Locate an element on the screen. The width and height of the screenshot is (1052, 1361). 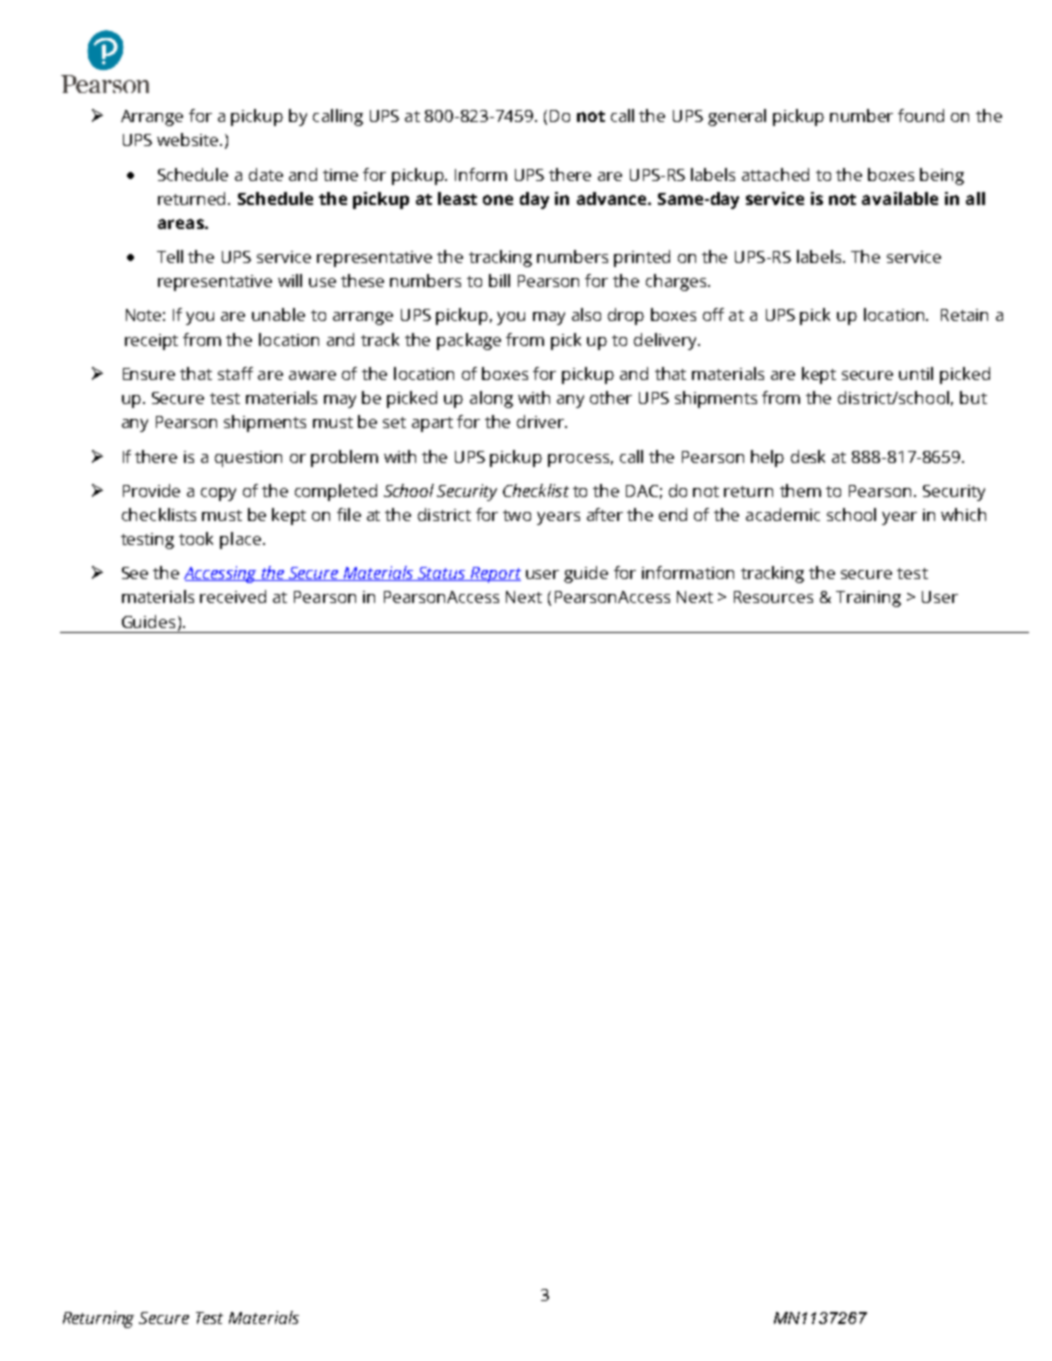
package is located at coordinates (469, 341).
